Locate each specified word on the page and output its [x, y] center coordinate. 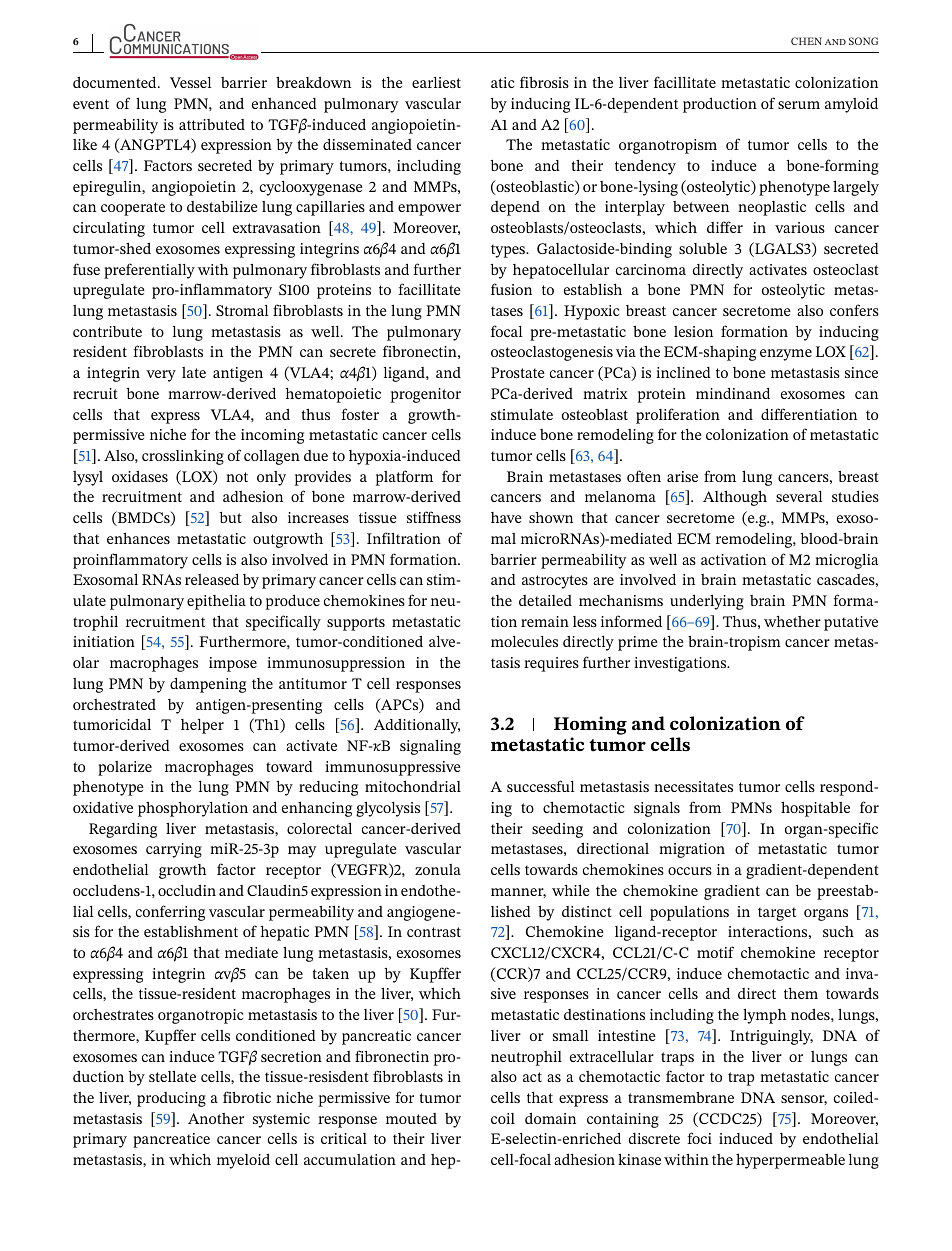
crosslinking [183, 457]
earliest [436, 82]
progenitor [426, 395]
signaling [430, 747]
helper [202, 726]
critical [344, 1138]
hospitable [815, 809]
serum [799, 105]
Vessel [190, 82]
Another [216, 1118]
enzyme [786, 355]
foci [699, 1138]
